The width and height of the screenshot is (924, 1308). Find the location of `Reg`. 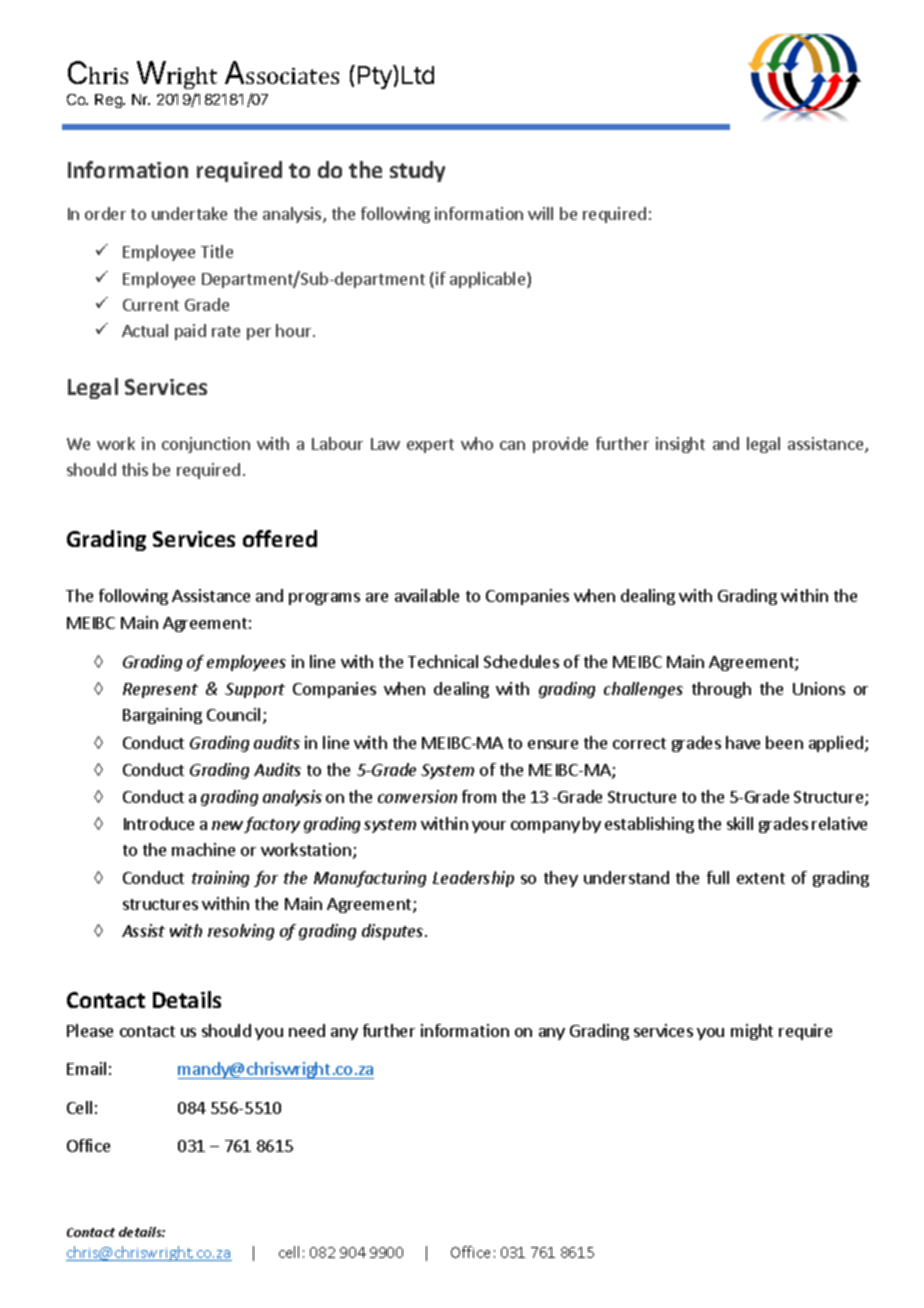

Reg is located at coordinates (110, 101).
